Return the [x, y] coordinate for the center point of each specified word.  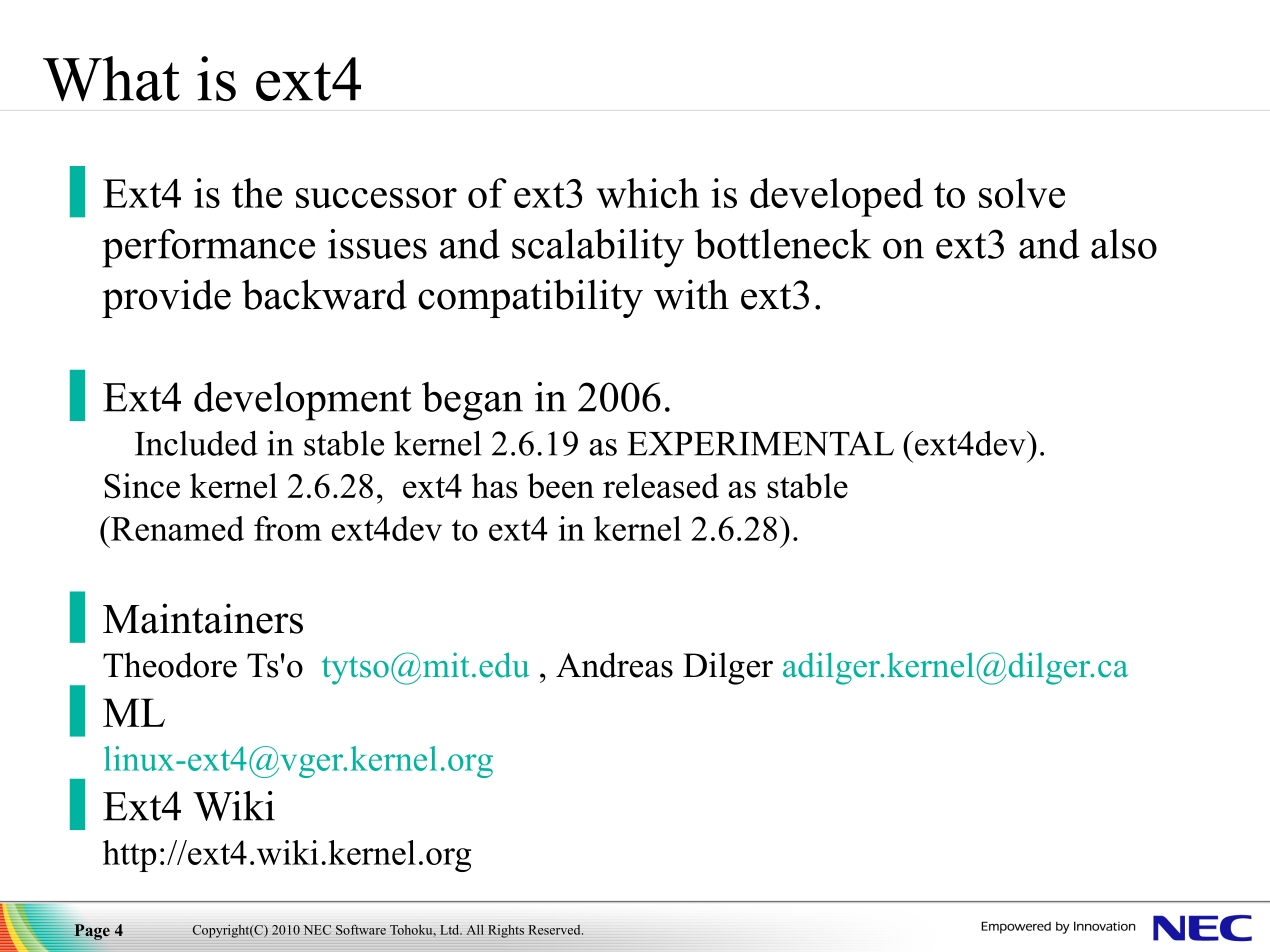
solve [1022, 193]
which [648, 193]
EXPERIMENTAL [760, 443]
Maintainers [203, 618]
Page [91, 932]
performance [208, 248]
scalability [598, 248]
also [1124, 244]
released [661, 486]
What [111, 79]
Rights [506, 931]
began [472, 401]
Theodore [170, 665]
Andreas [614, 665]
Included [196, 443]
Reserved [555, 930]
